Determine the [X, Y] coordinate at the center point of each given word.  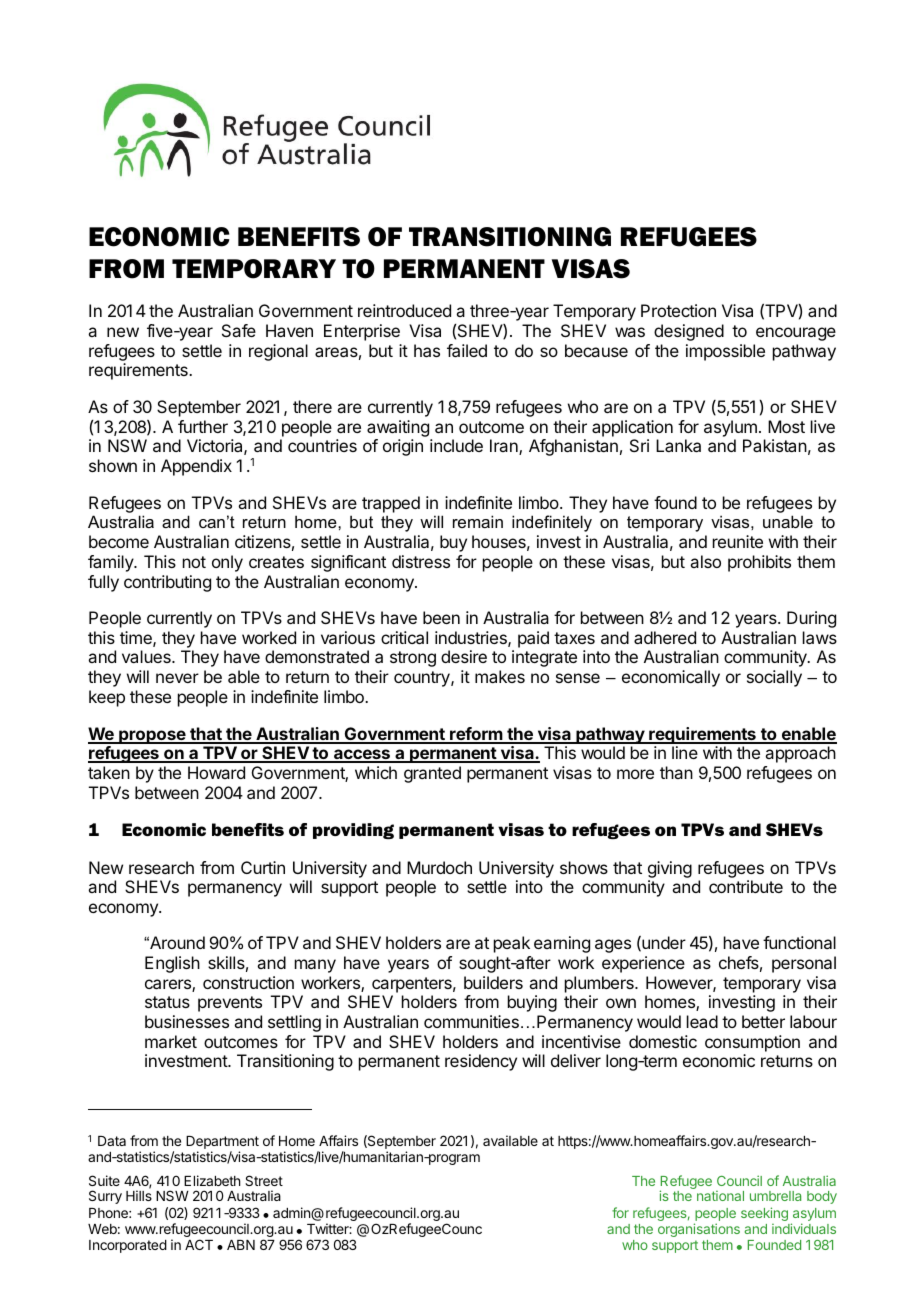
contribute [746, 886]
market [171, 1041]
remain [478, 521]
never [177, 678]
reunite [738, 541]
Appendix [196, 467]
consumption [752, 1043]
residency [481, 1062]
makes [500, 676]
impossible [725, 352]
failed [467, 350]
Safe [239, 330]
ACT [199, 1244]
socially [774, 678]
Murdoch [439, 867]
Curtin [263, 867]
